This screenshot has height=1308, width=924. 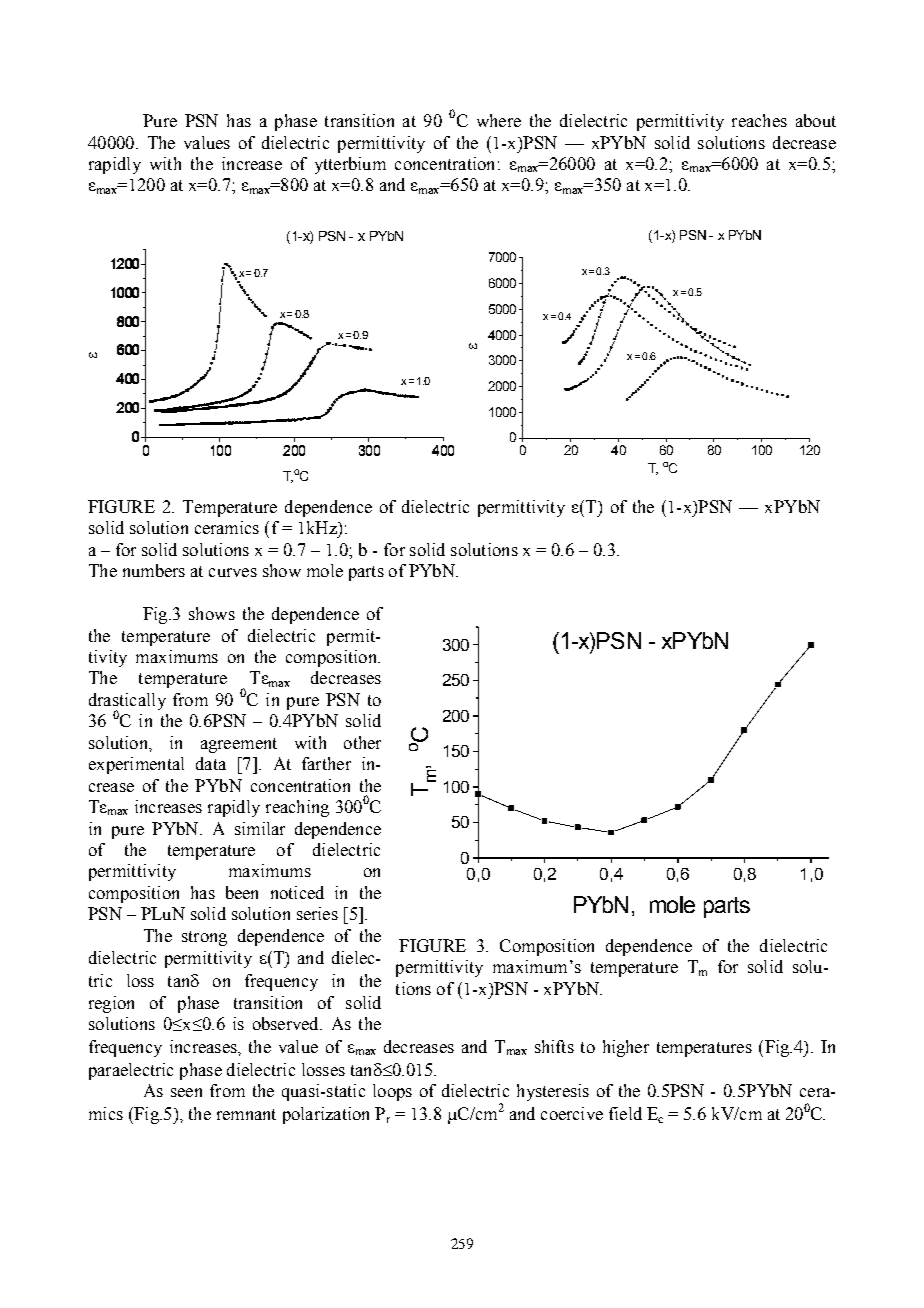 What do you see at coordinates (186, 1092) in the screenshot?
I see `seen` at bounding box center [186, 1092].
